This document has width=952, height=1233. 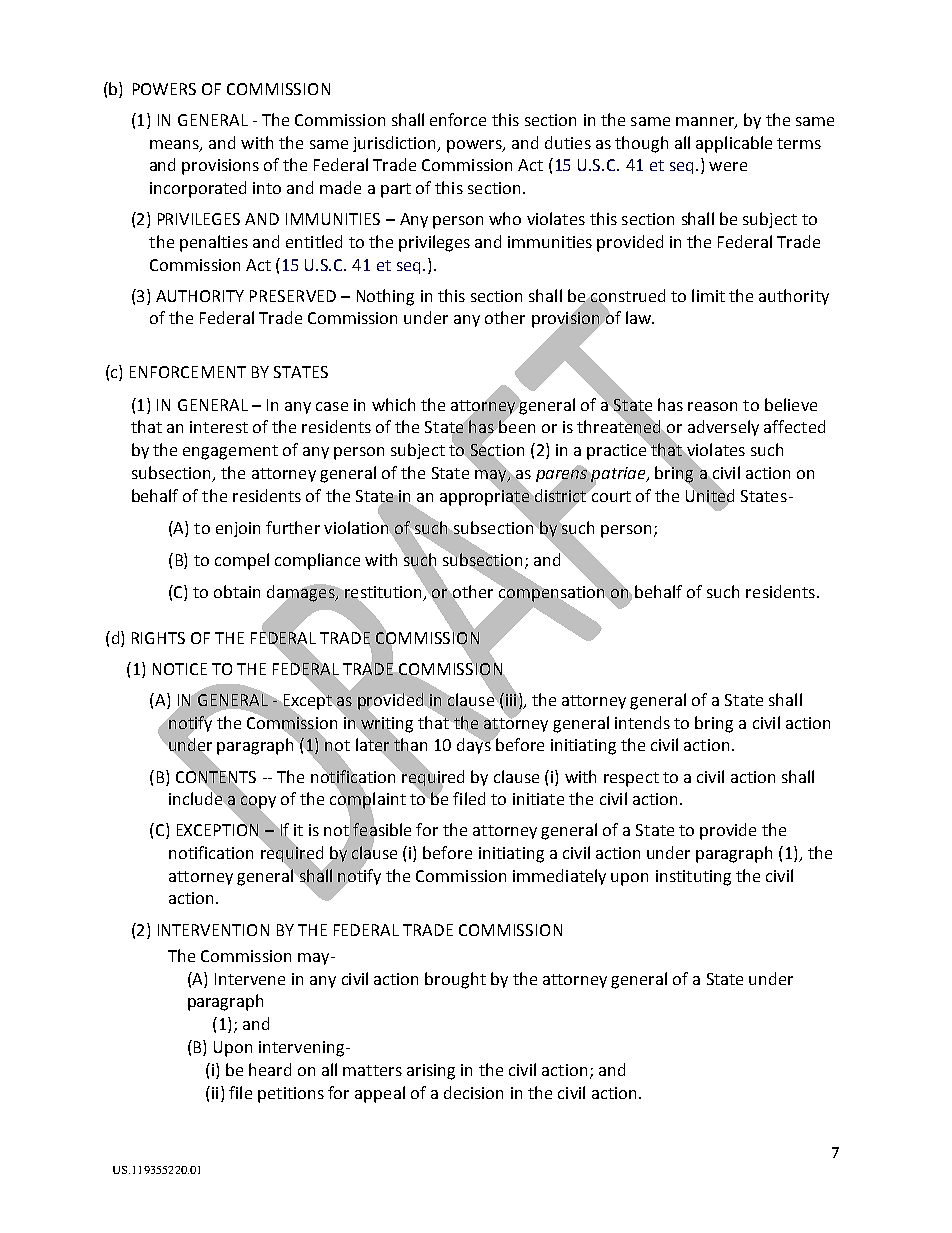 What do you see at coordinates (270, 1069) in the document?
I see `heard` at bounding box center [270, 1069].
